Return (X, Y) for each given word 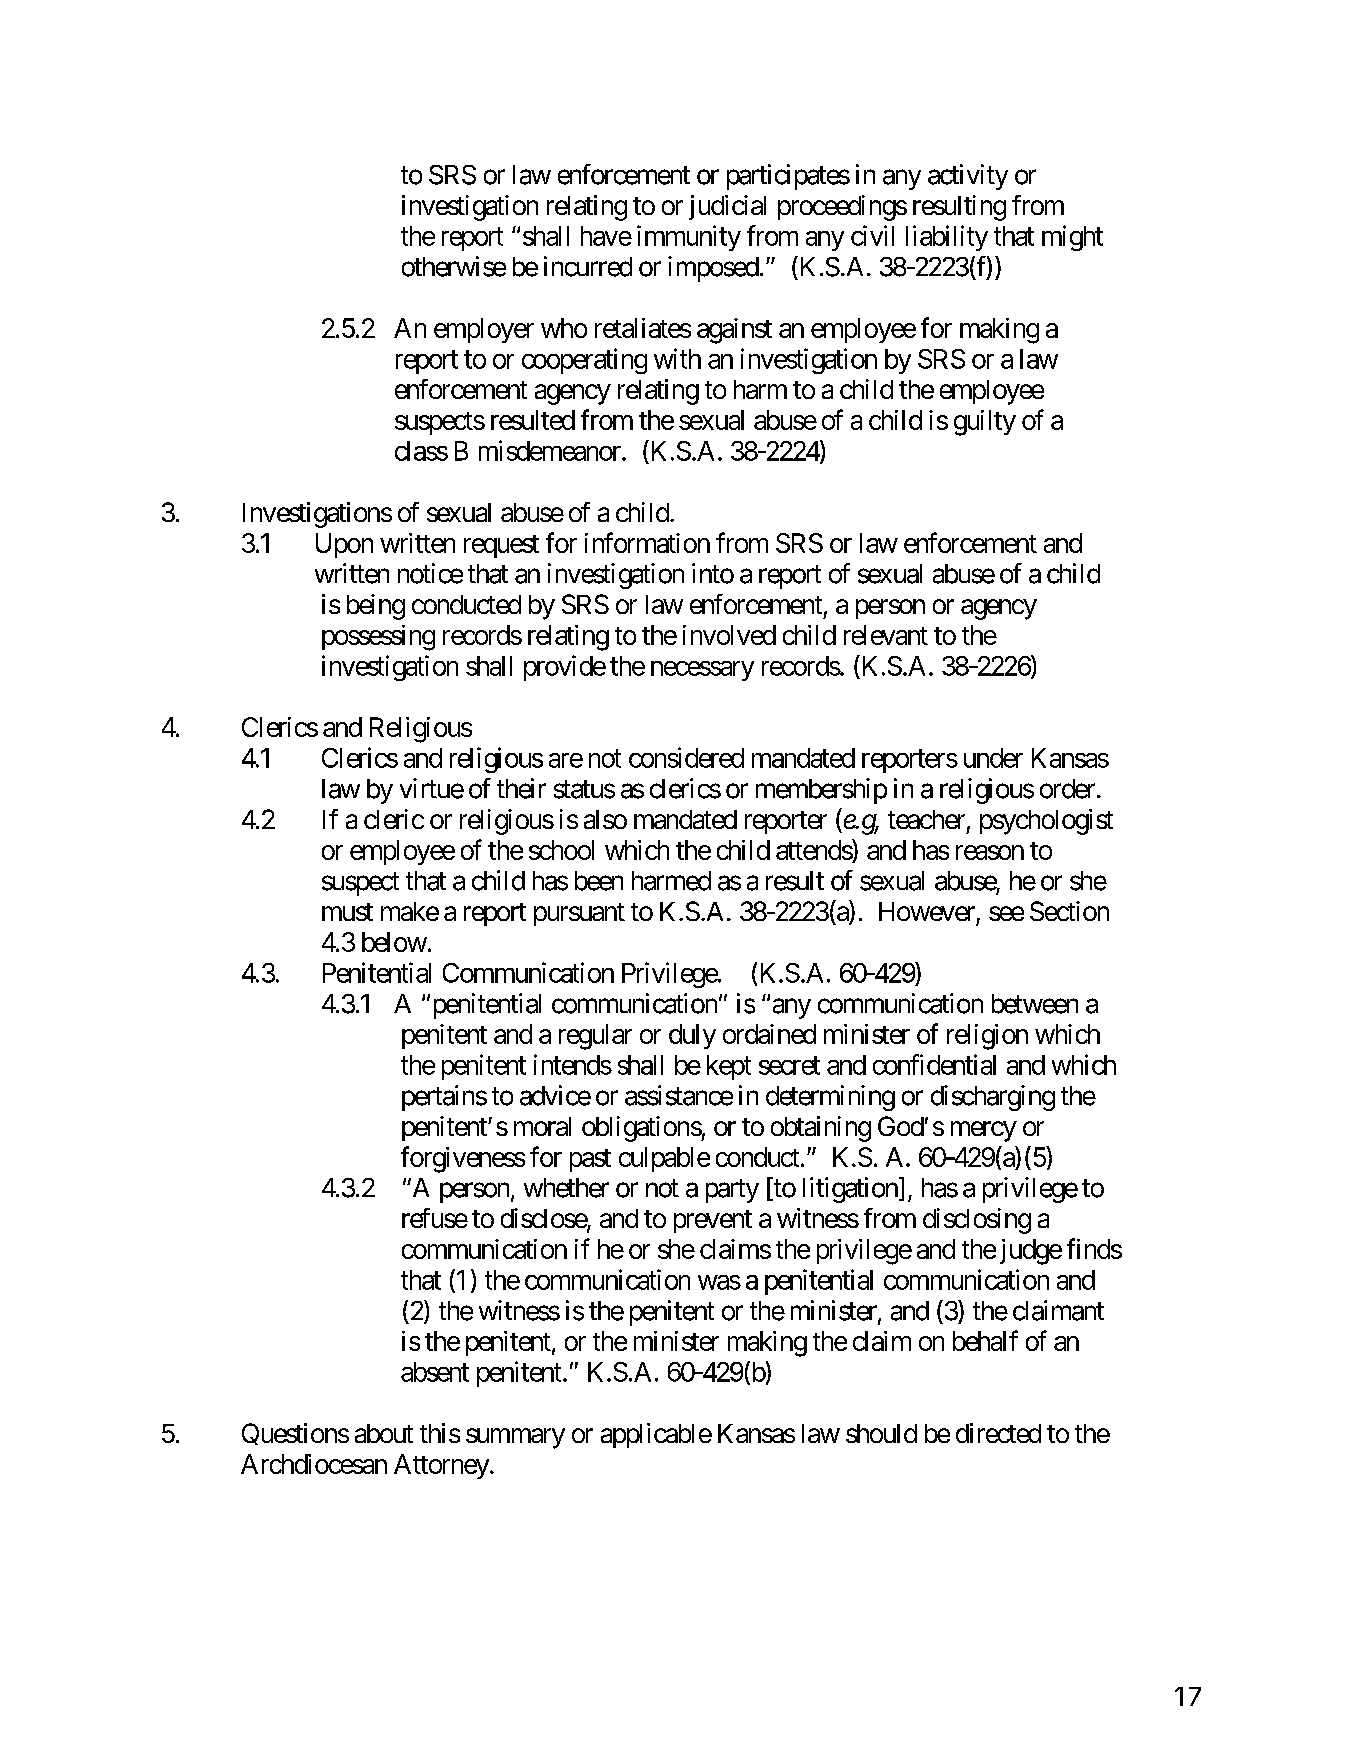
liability (947, 238)
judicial (727, 207)
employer (484, 330)
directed (998, 1433)
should (881, 1433)
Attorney (441, 1466)
